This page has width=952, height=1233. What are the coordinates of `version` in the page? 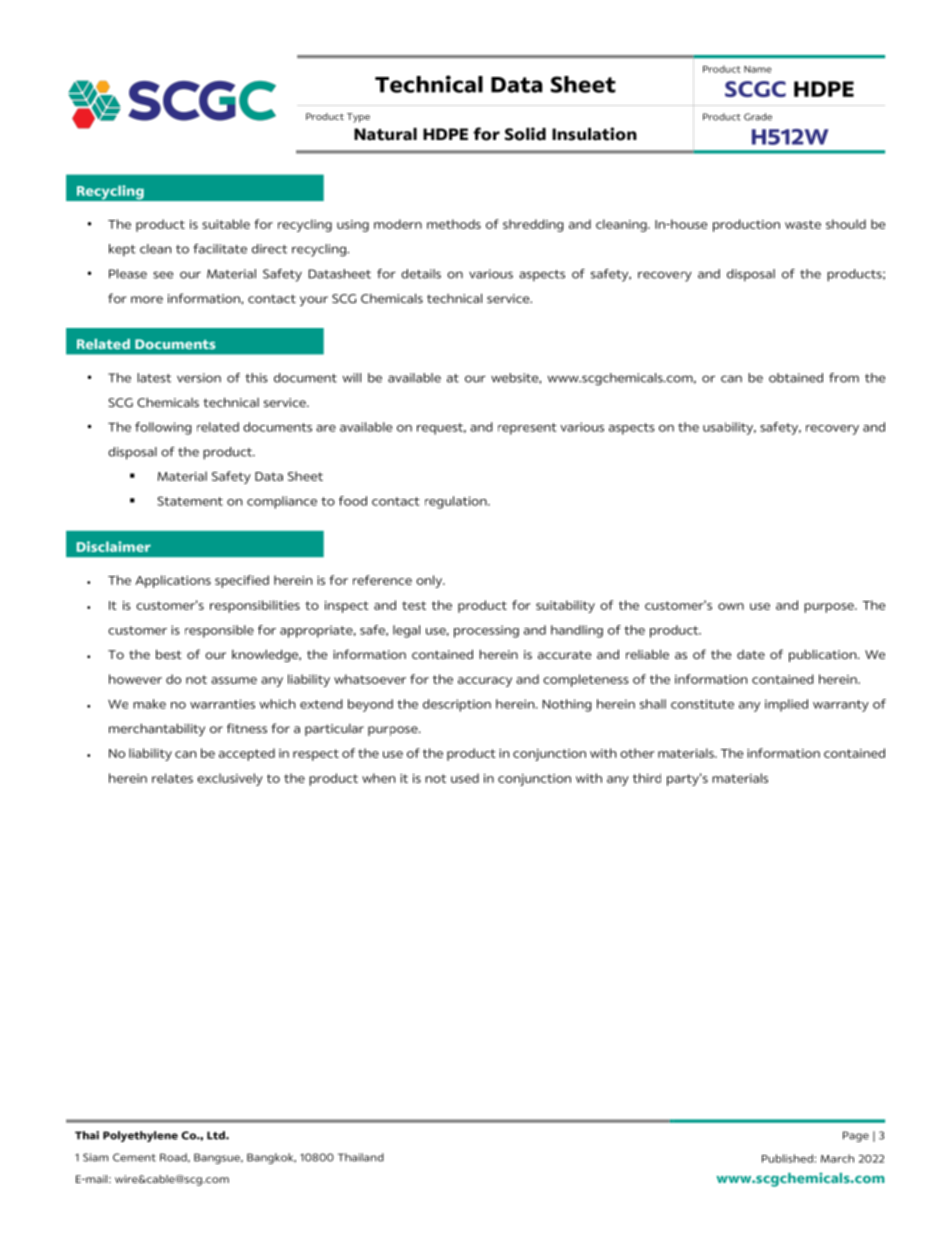 It's located at (199, 378).
